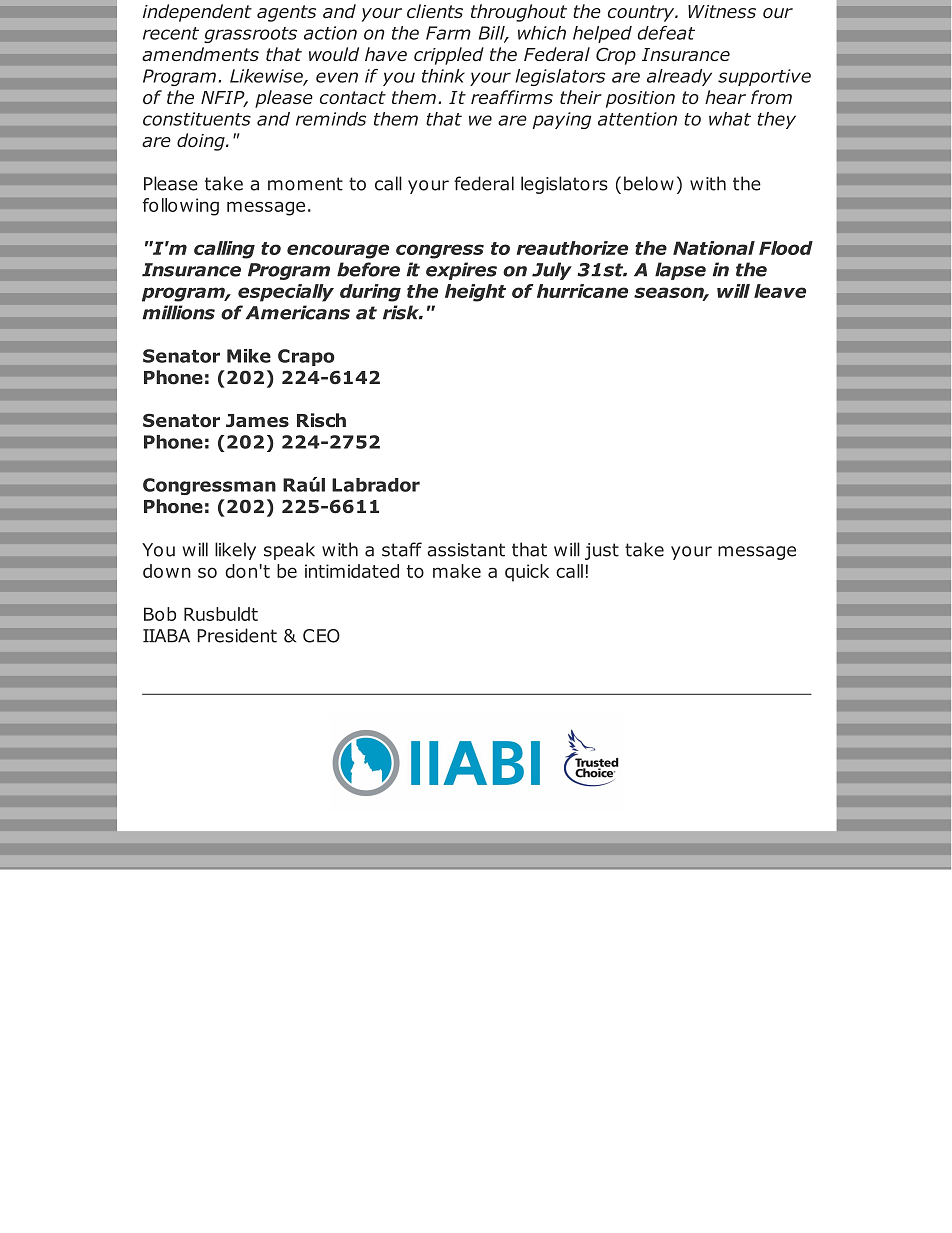  What do you see at coordinates (461, 271) in the screenshot?
I see `expires` at bounding box center [461, 271].
